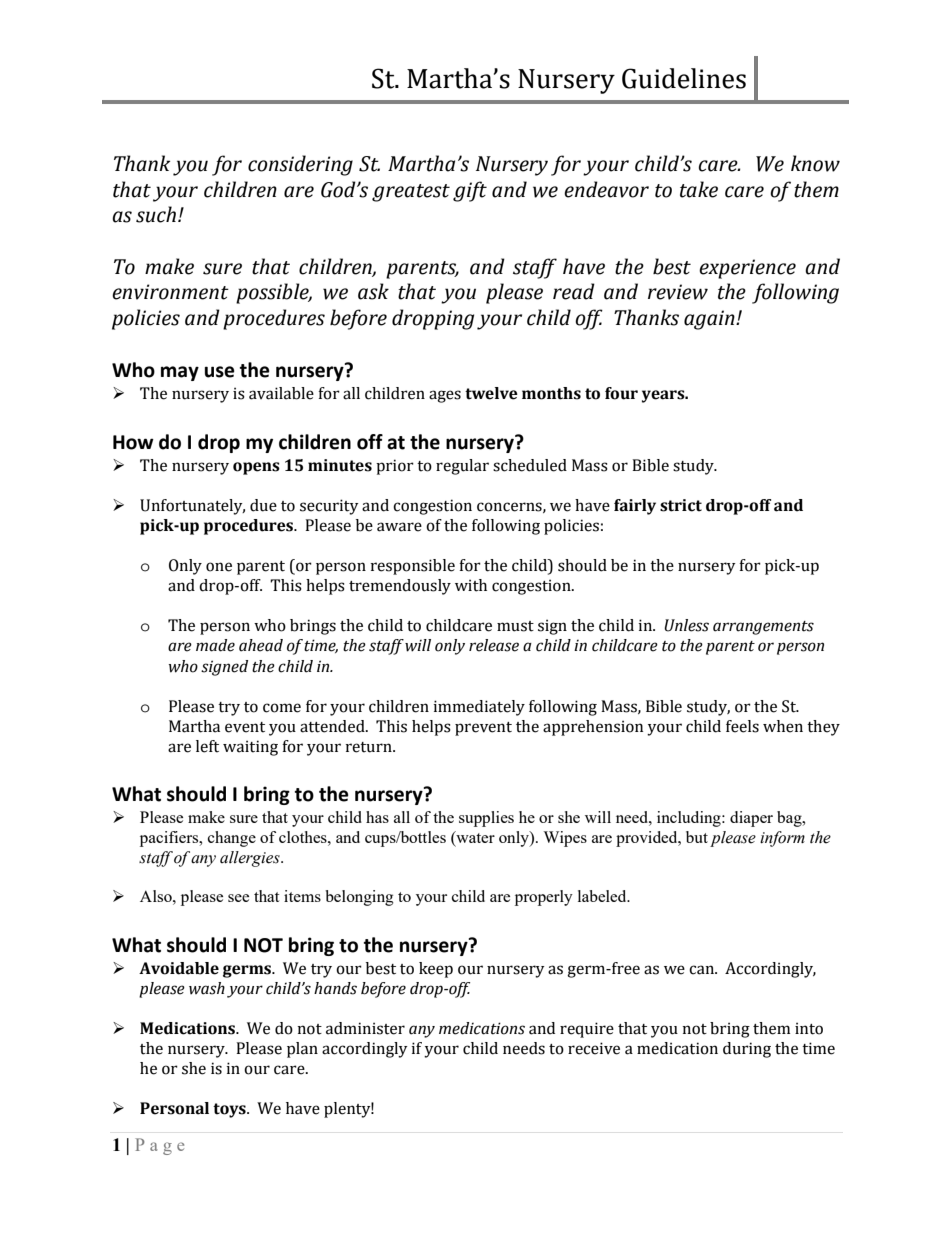  Describe the element at coordinates (471, 585) in the screenshot. I see `with` at that location.
